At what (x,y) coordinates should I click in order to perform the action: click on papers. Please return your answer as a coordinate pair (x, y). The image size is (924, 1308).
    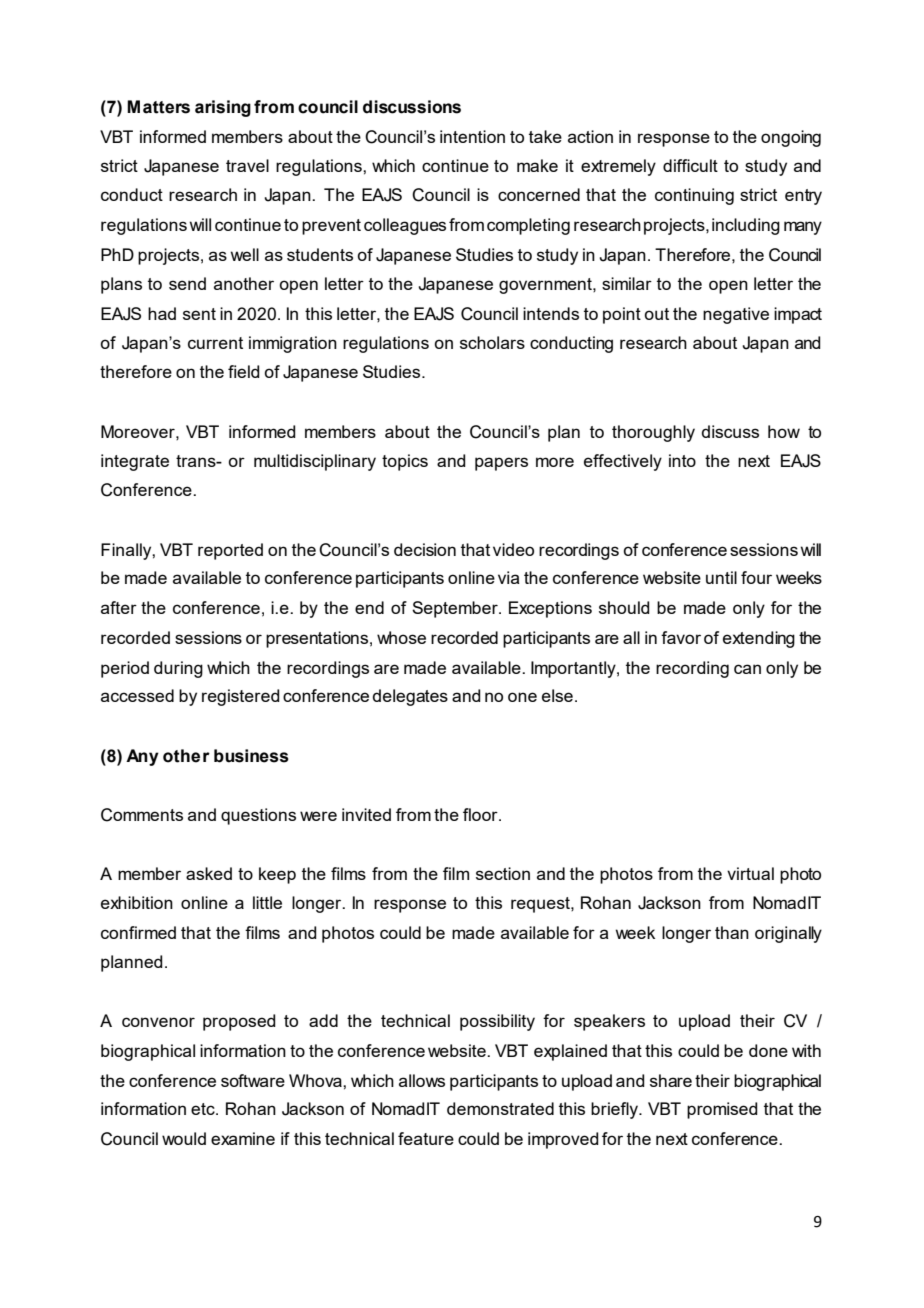
    Looking at the image, I should click on (501, 464).
